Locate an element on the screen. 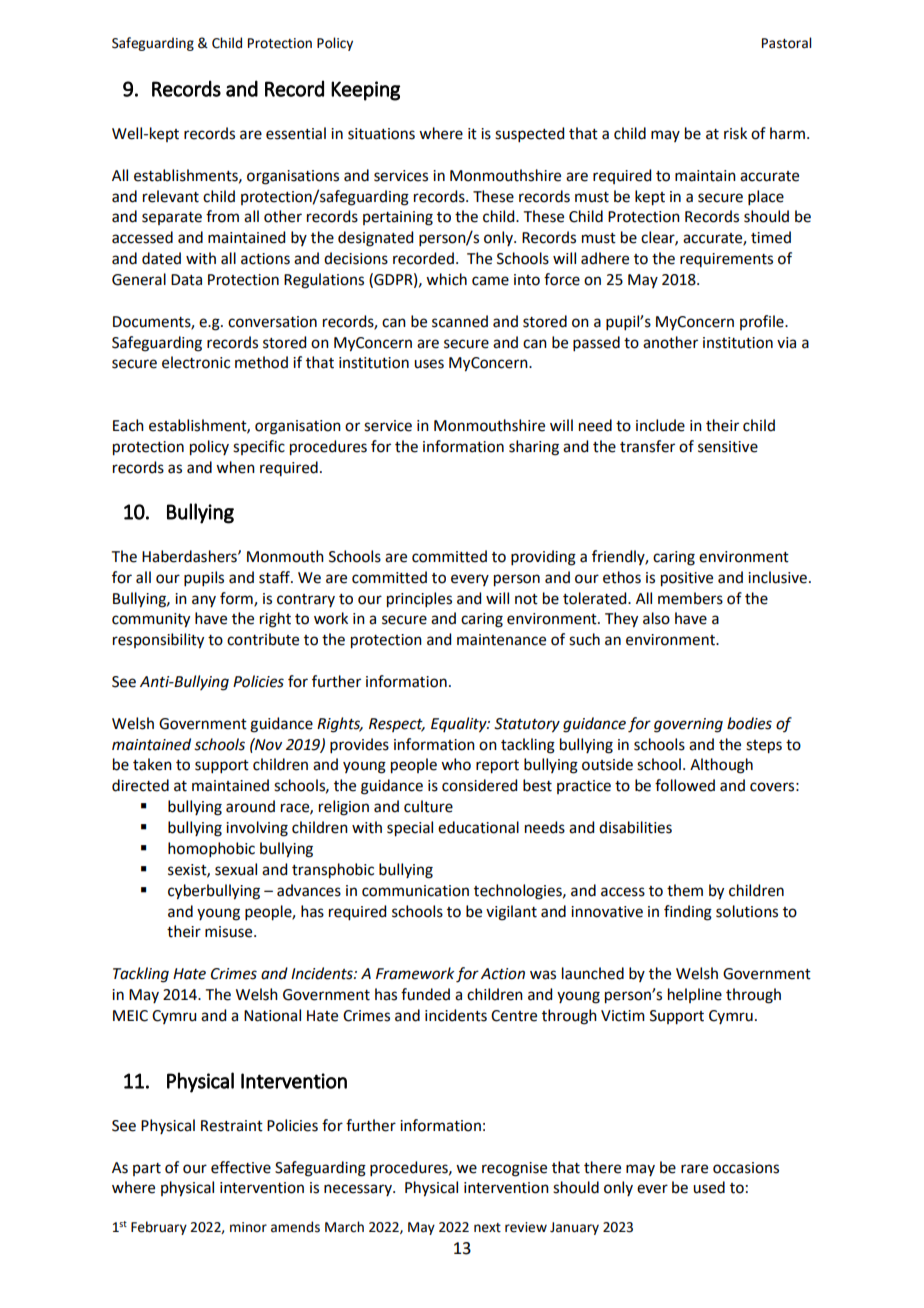 The width and height of the screenshot is (924, 1308). effective is located at coordinates (241, 1167).
